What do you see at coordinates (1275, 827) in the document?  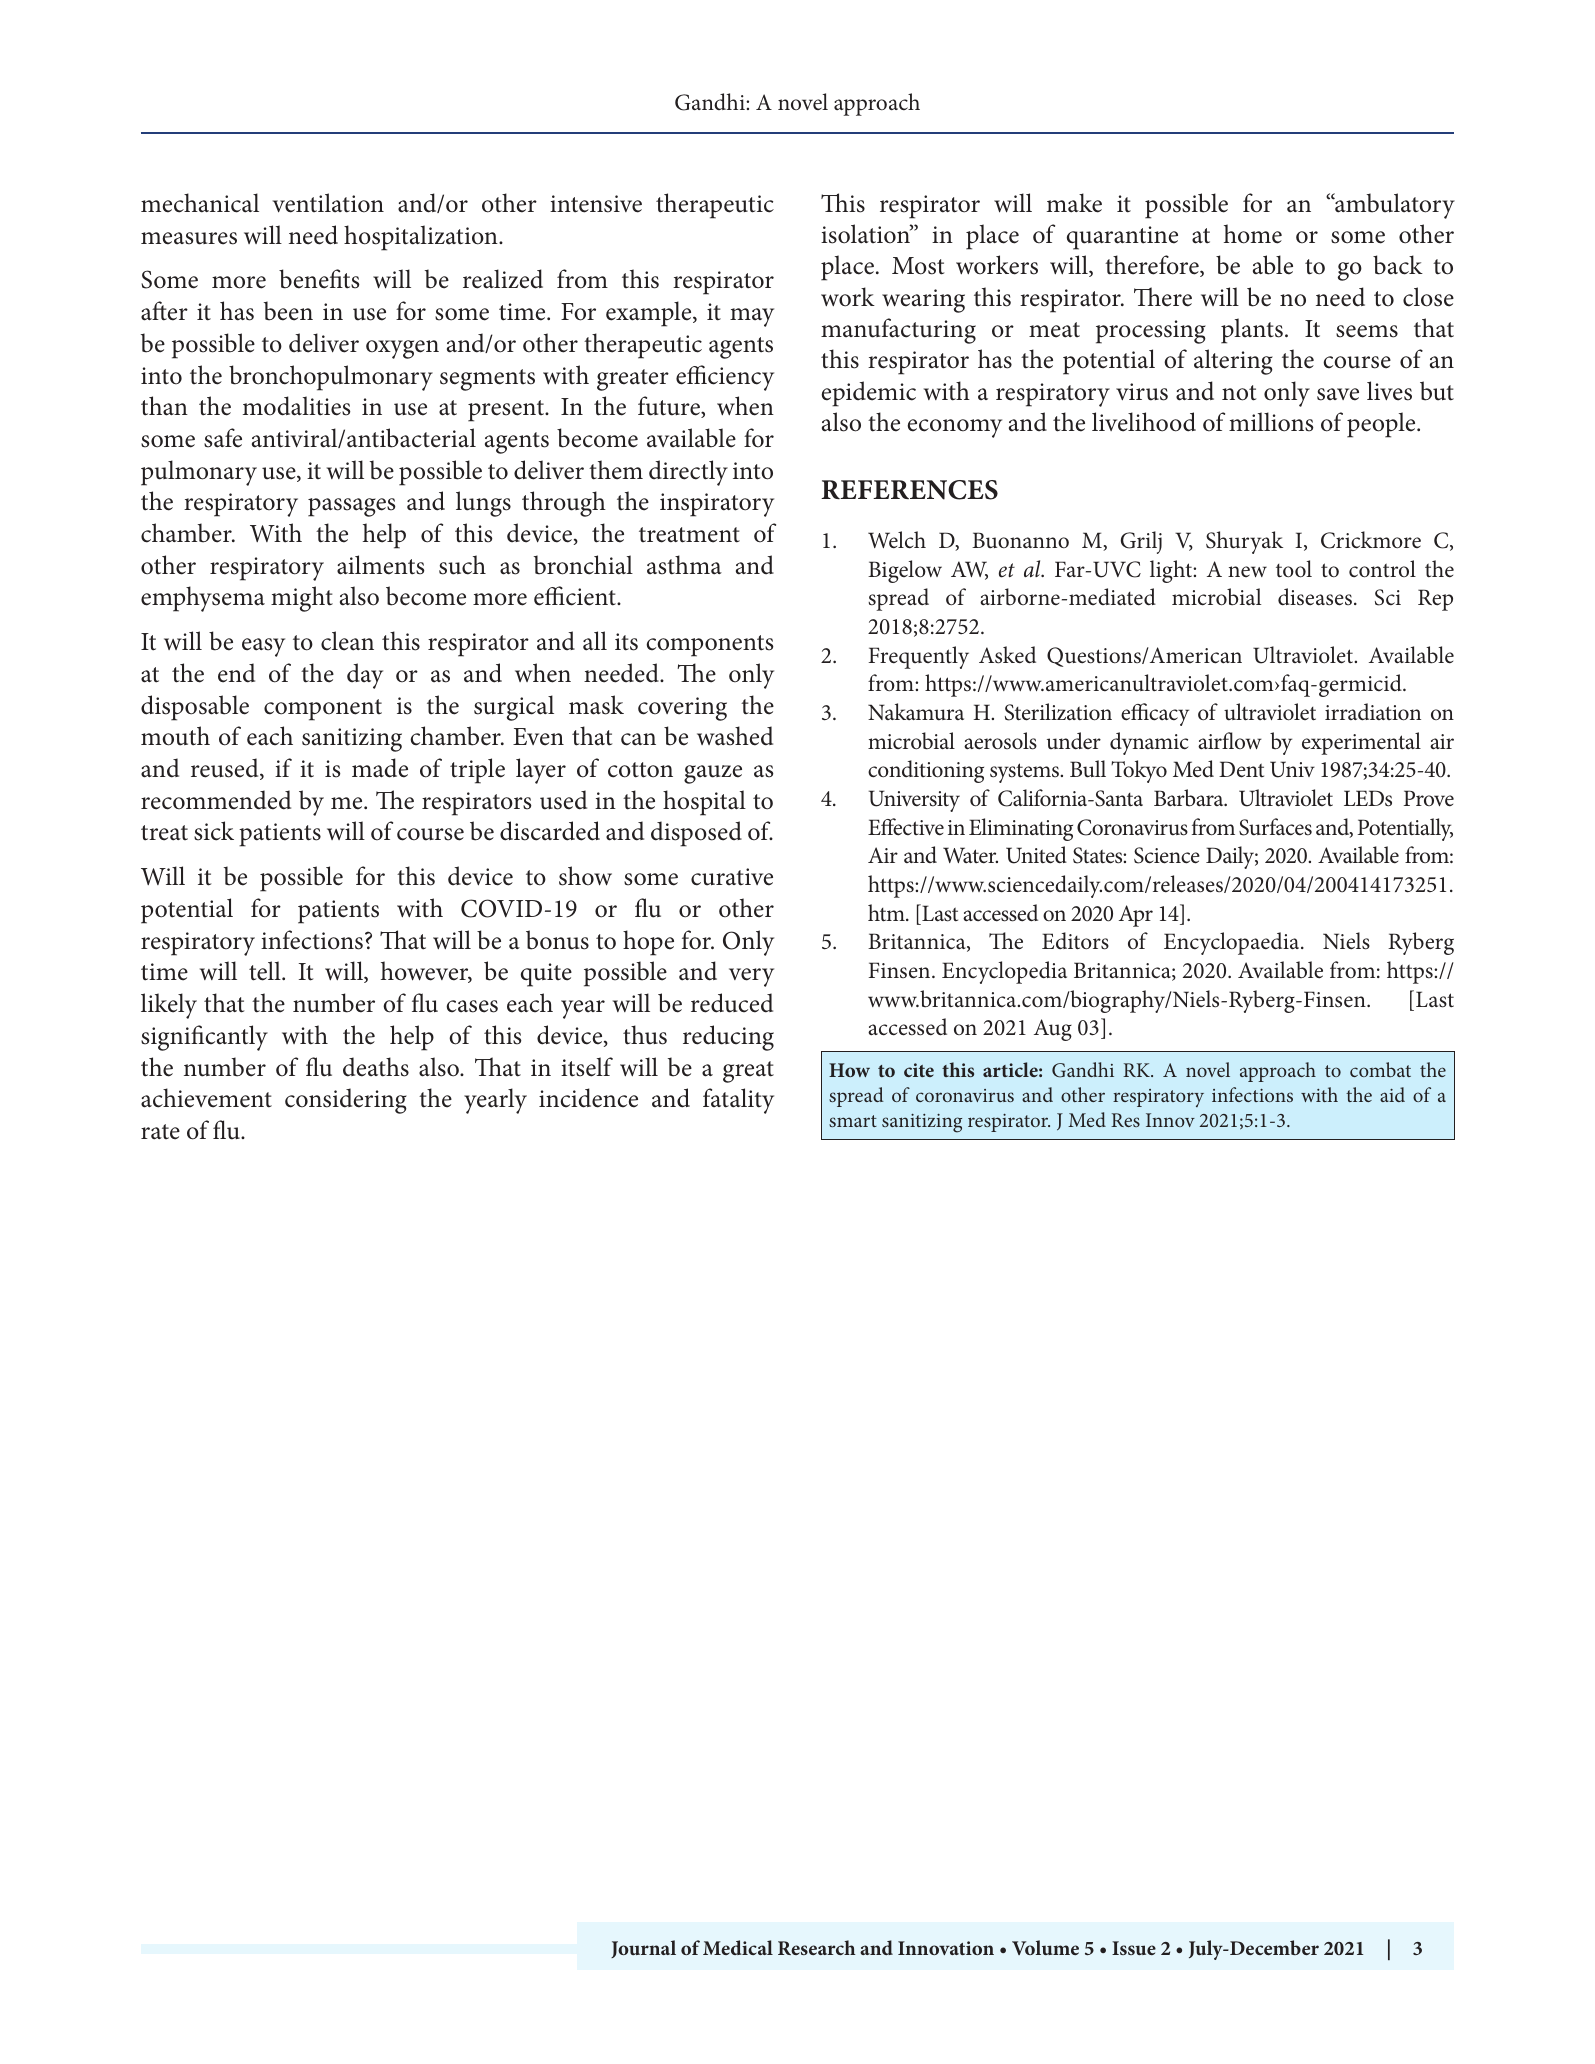 I see `Surfaces` at bounding box center [1275, 827].
